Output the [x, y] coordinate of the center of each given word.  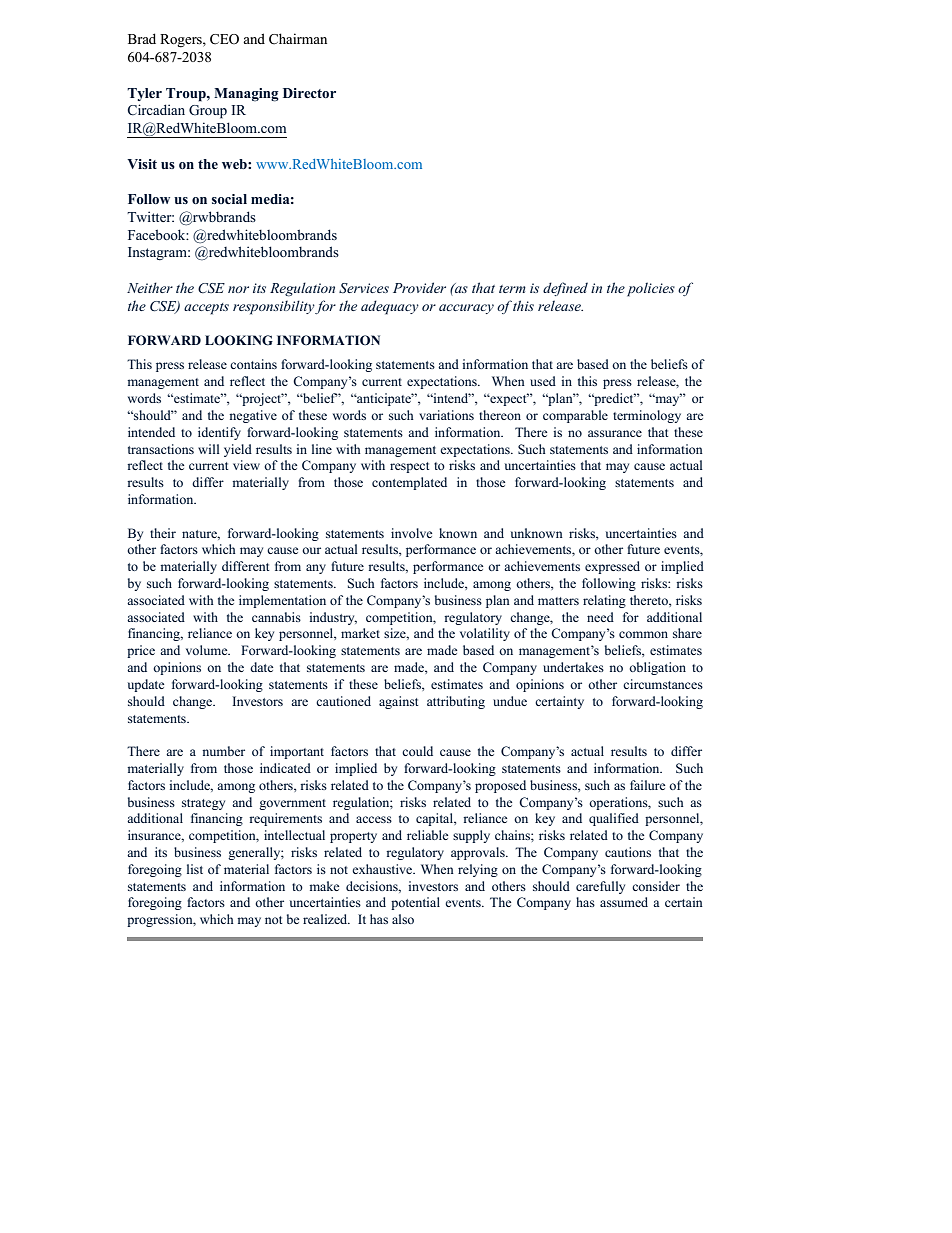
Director [309, 93]
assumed [624, 902]
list [195, 869]
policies [651, 289]
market [360, 633]
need [600, 617]
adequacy [390, 307]
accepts [206, 309]
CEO [224, 39]
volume [208, 650]
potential [415, 903]
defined [565, 289]
